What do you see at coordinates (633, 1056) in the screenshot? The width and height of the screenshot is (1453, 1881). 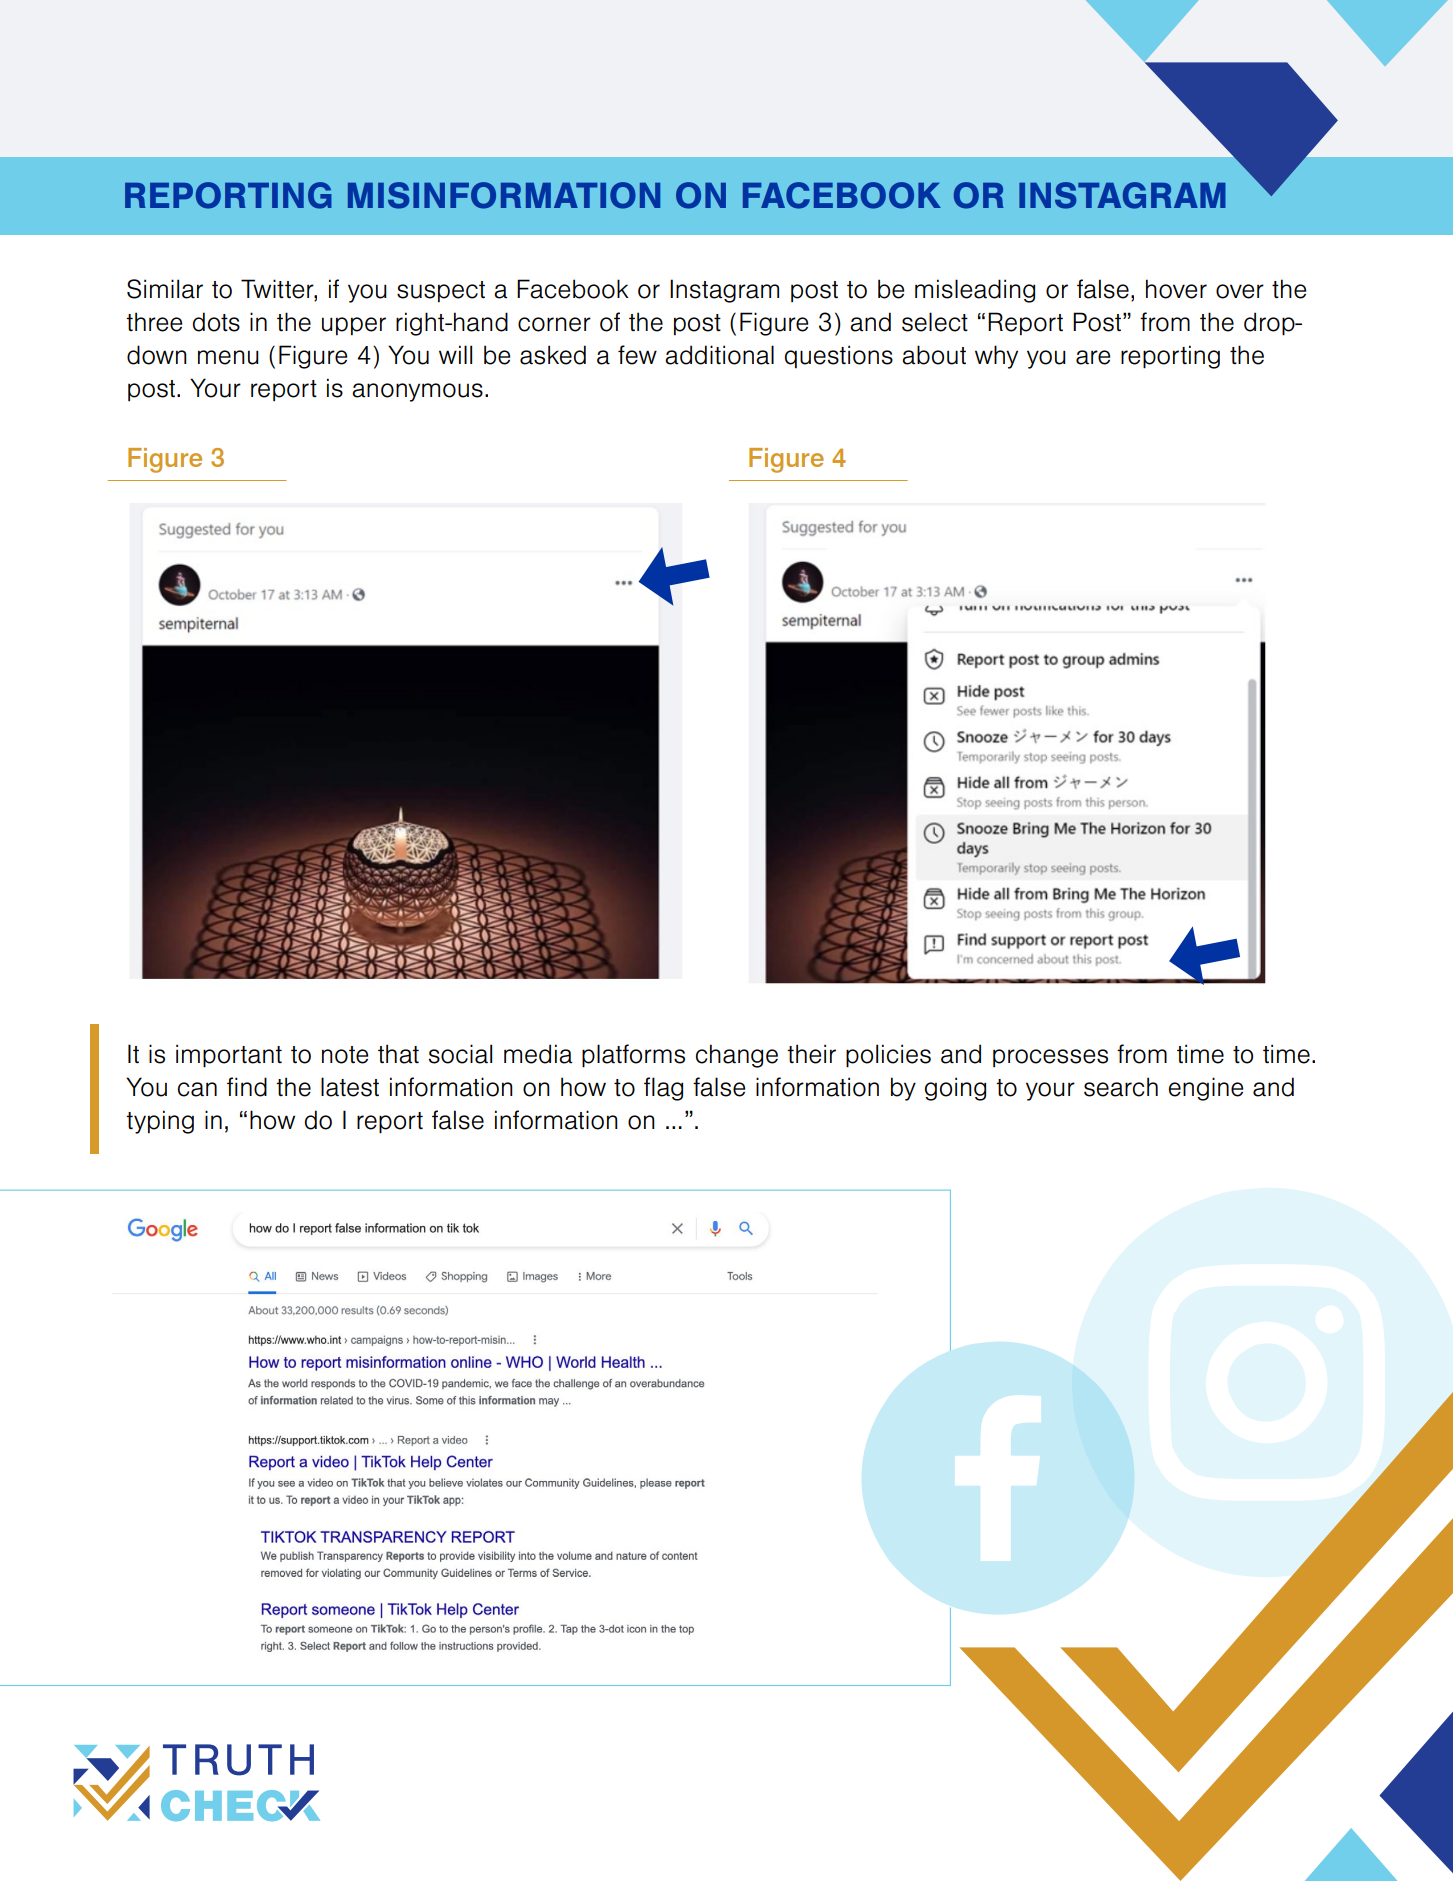 I see `platforms` at bounding box center [633, 1056].
